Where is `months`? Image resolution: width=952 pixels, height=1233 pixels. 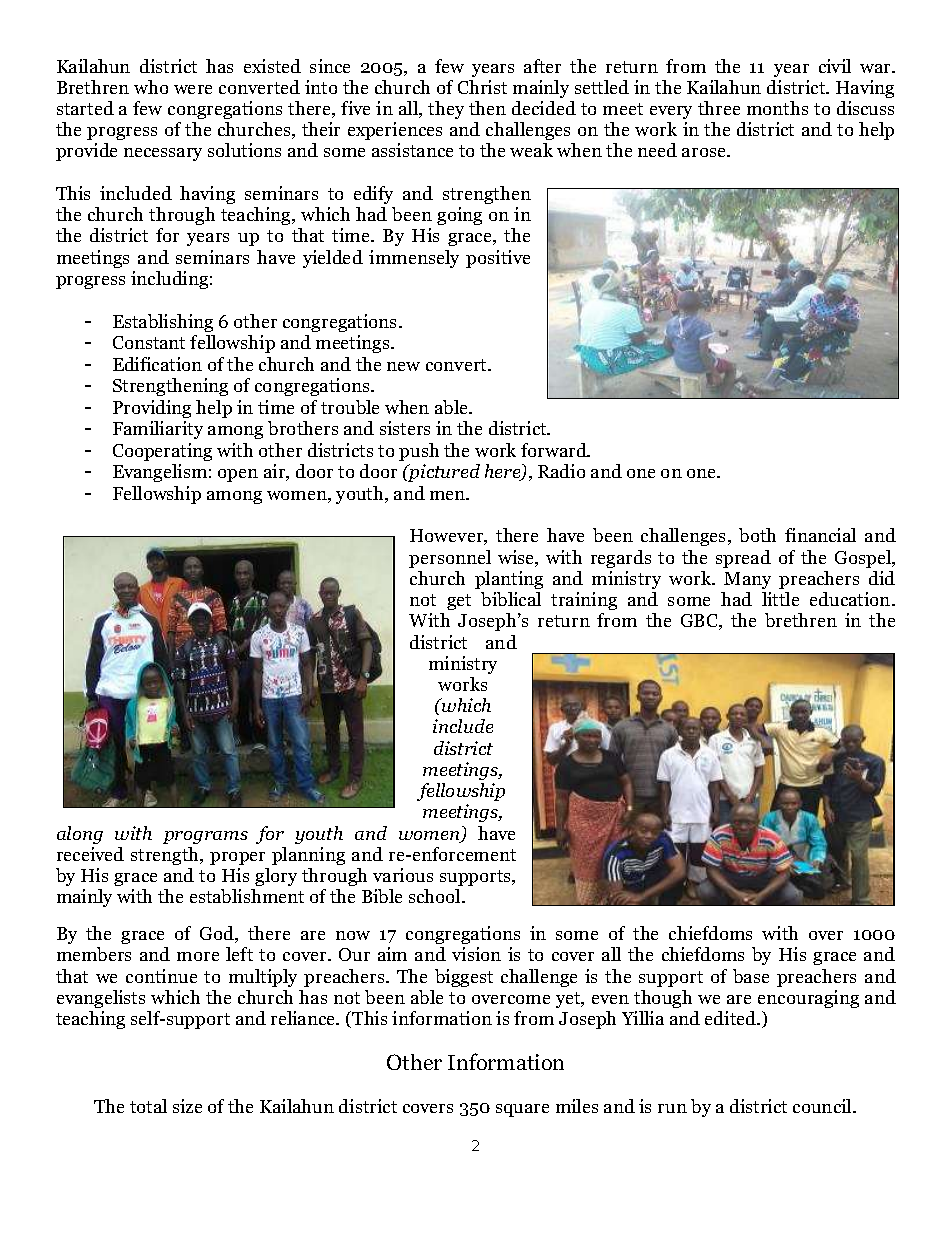
months is located at coordinates (777, 108).
